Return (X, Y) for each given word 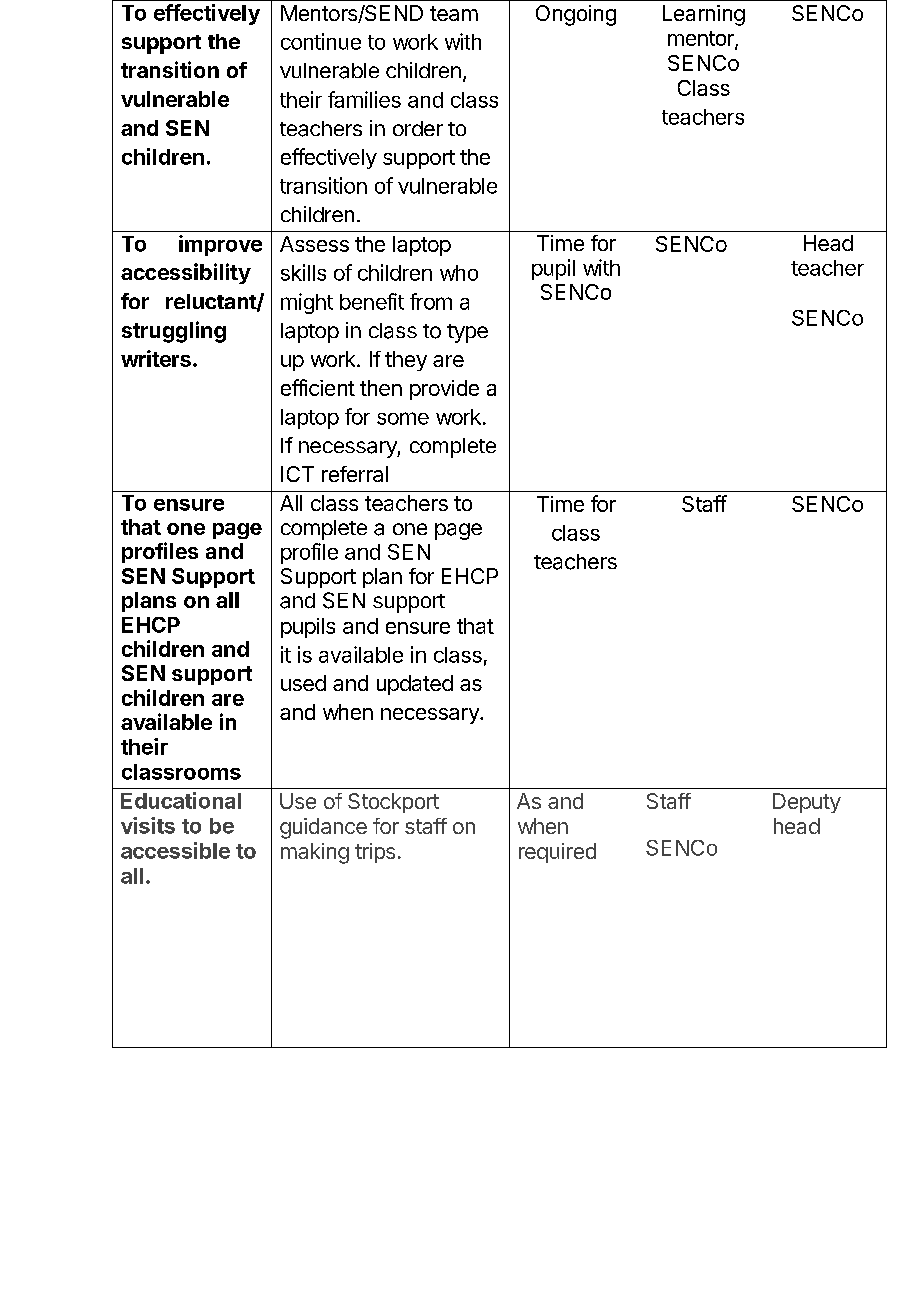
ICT (297, 474)
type (467, 333)
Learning (704, 15)
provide (444, 390)
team (454, 13)
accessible (175, 850)
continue (321, 41)
